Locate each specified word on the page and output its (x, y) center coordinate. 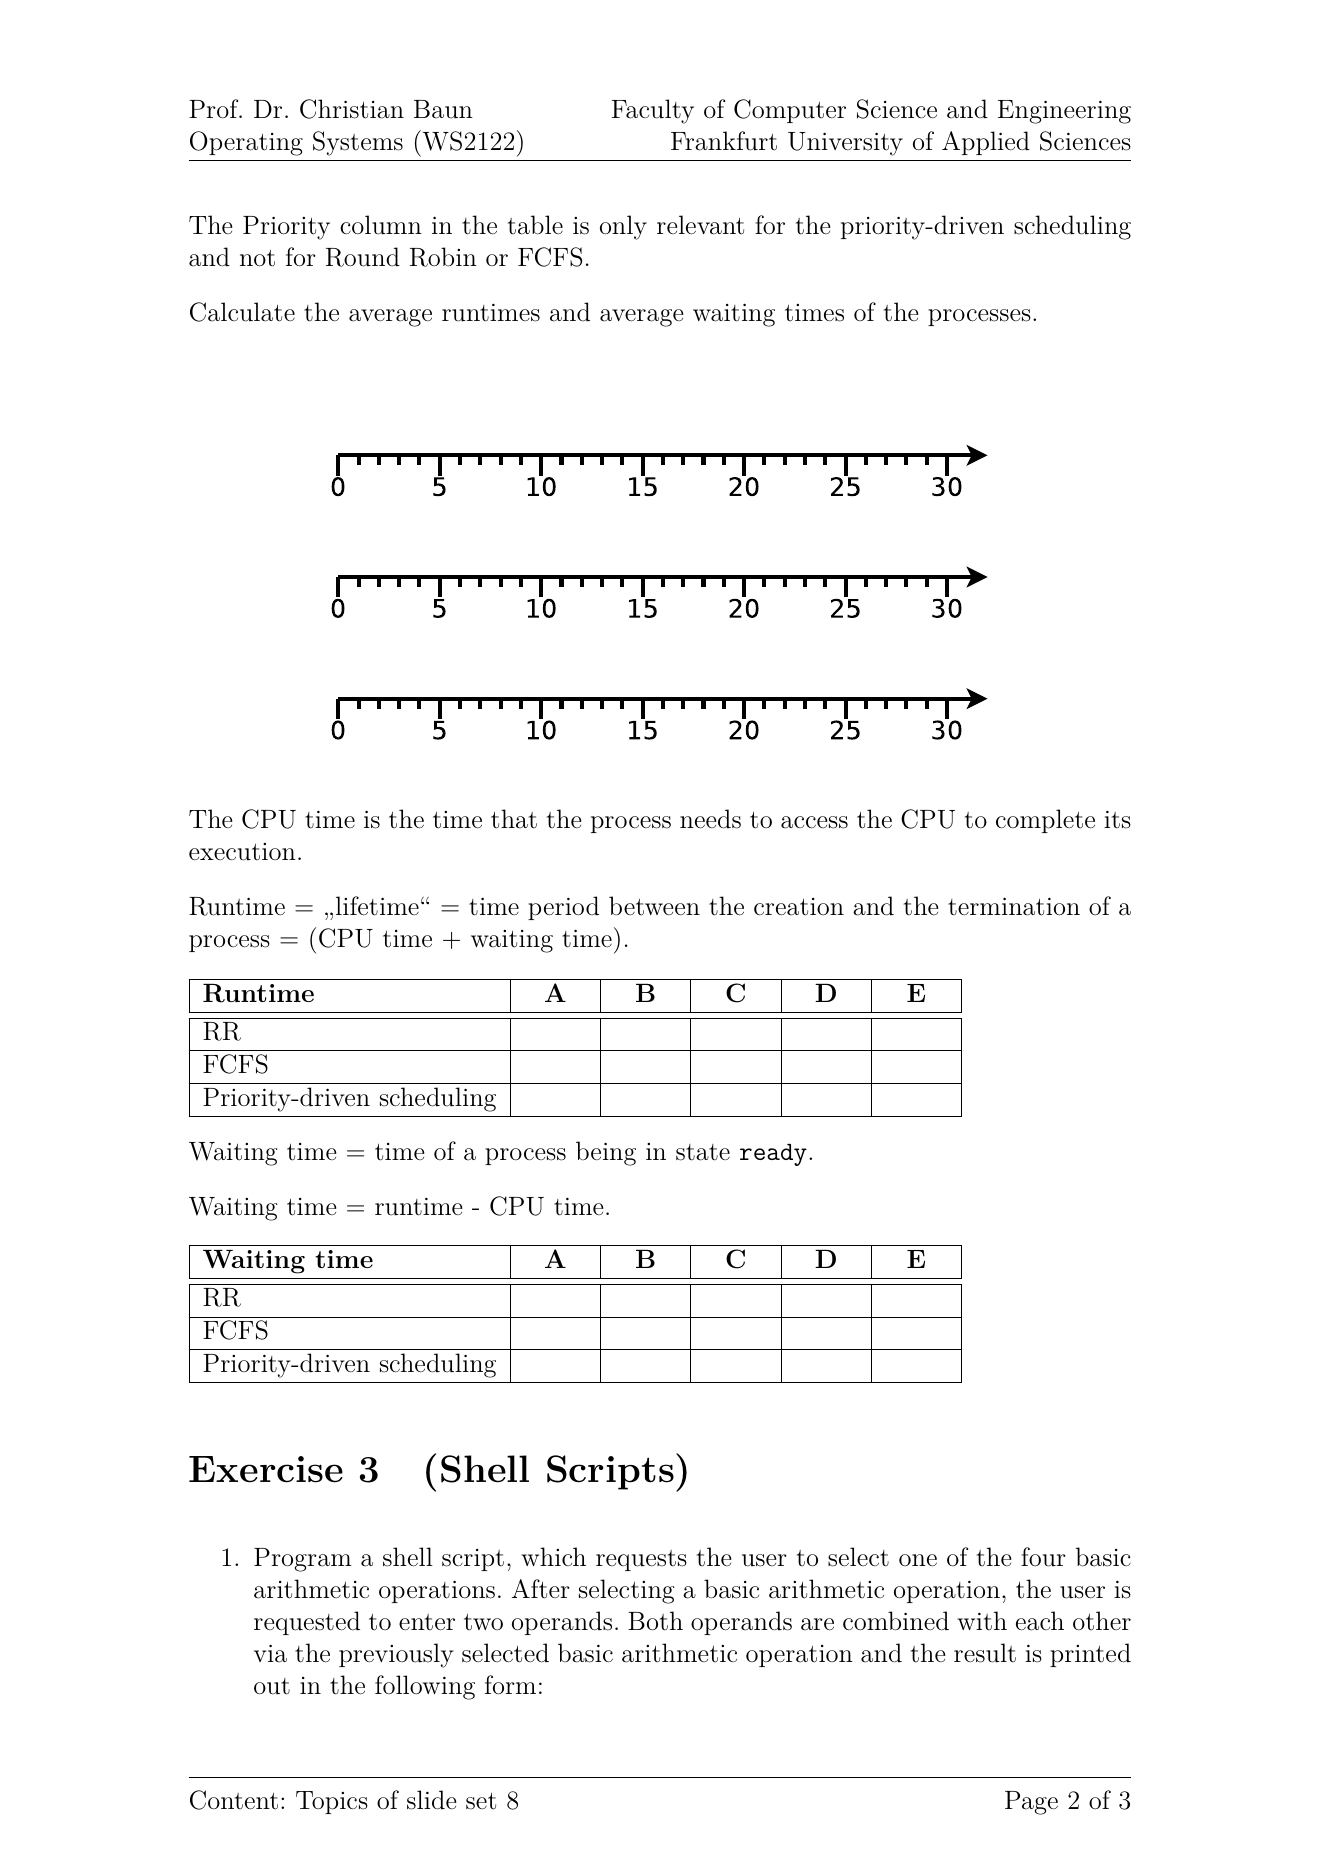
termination (1014, 906)
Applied (986, 143)
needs (710, 819)
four (1043, 1557)
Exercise (266, 1469)
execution (242, 852)
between (654, 906)
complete (1045, 821)
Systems (358, 143)
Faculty (653, 111)
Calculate (242, 312)
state (703, 1152)
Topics (332, 1802)
